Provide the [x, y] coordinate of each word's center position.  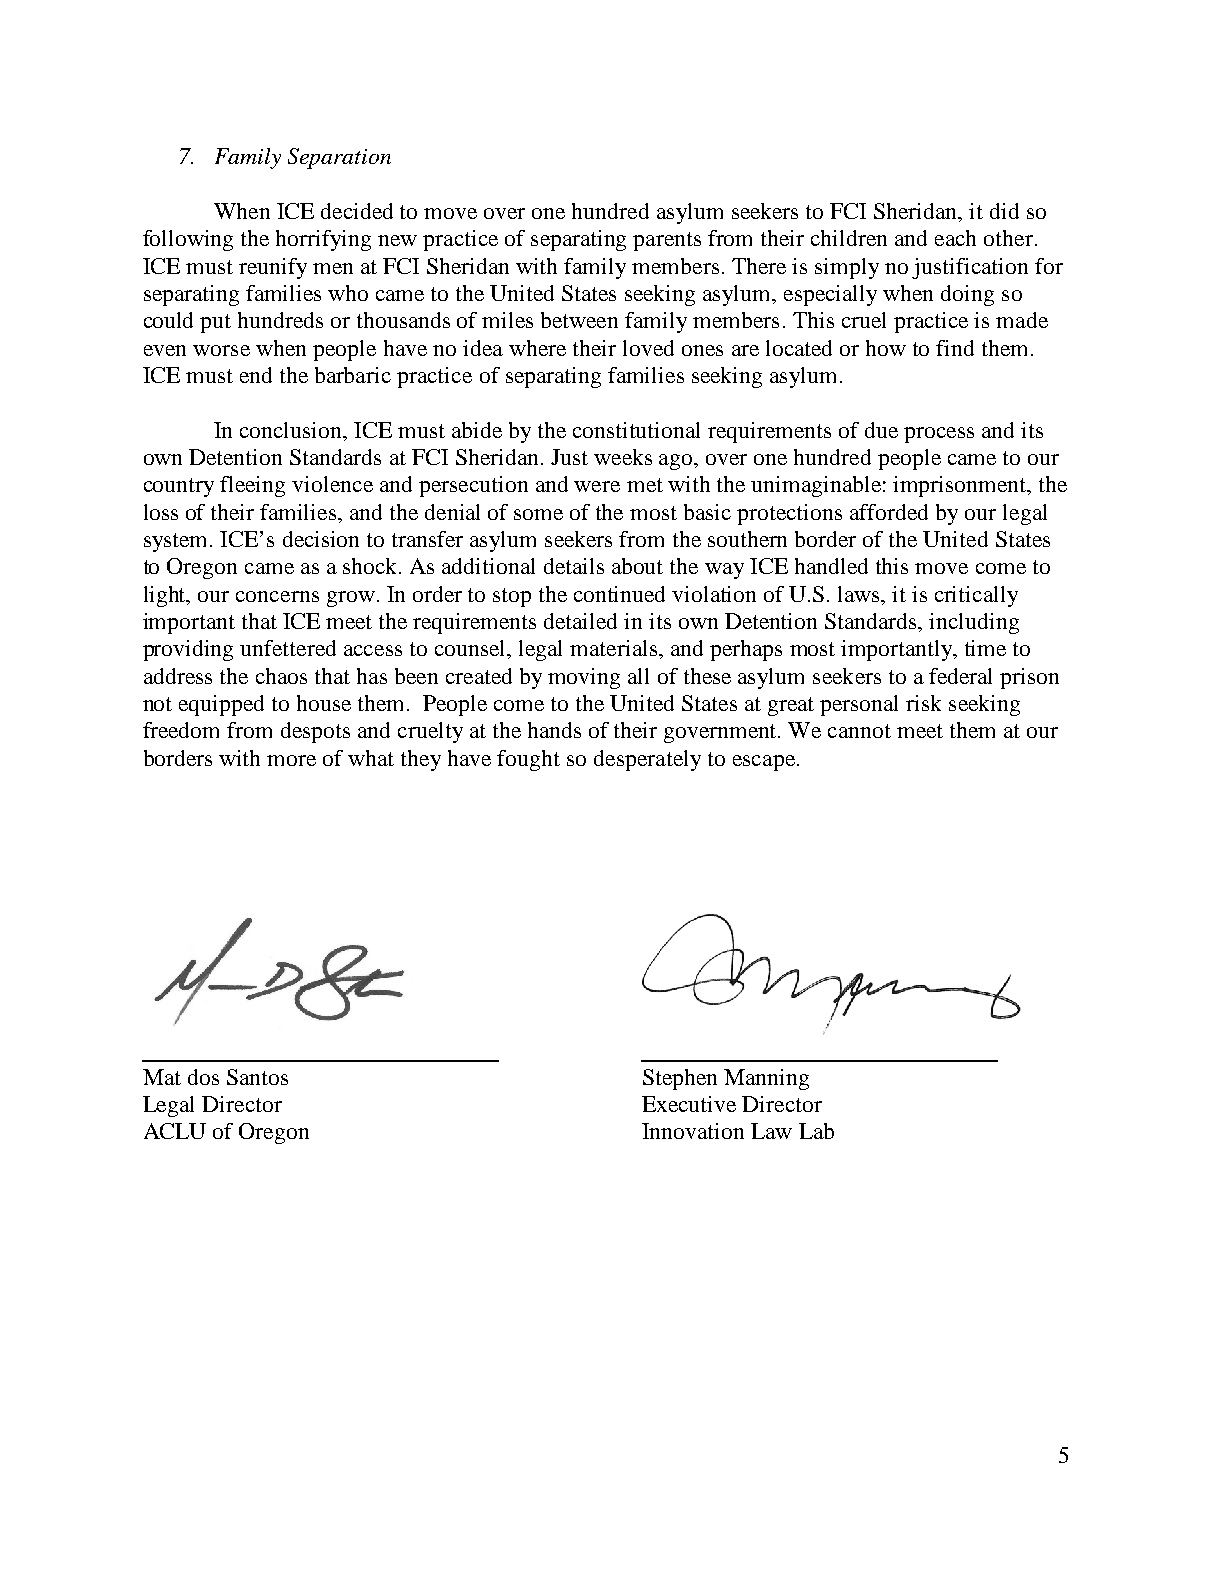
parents [667, 241]
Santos [257, 1077]
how [886, 348]
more [291, 760]
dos [203, 1077]
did [1004, 211]
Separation [339, 158]
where [537, 348]
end [256, 375]
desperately [647, 760]
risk [923, 703]
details [574, 566]
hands [554, 730]
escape [764, 763]
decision [321, 539]
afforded [889, 512]
